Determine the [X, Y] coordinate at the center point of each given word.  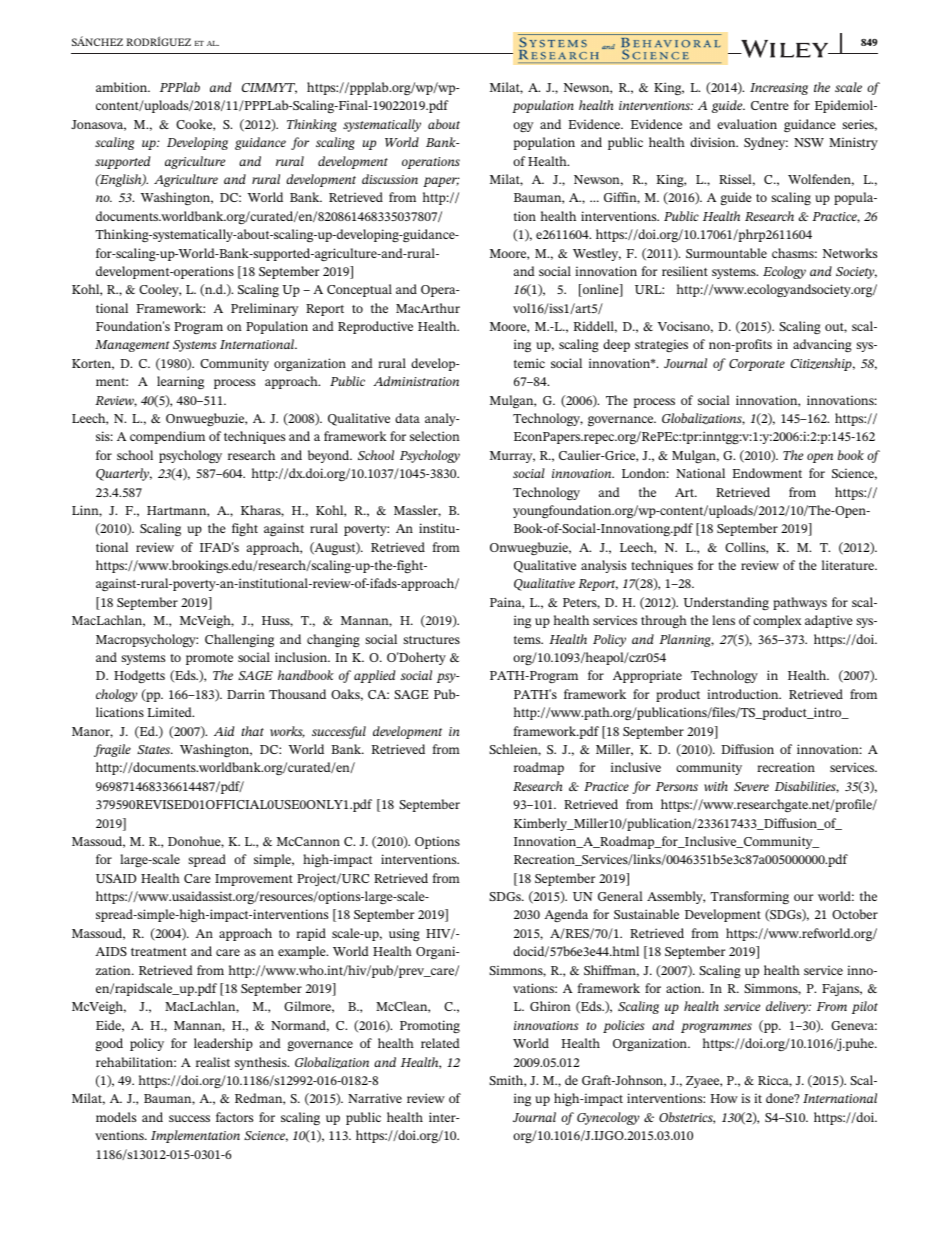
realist [213, 1062]
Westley [597, 254]
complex [777, 621]
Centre [770, 105]
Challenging [239, 640]
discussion [390, 179]
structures [431, 640]
